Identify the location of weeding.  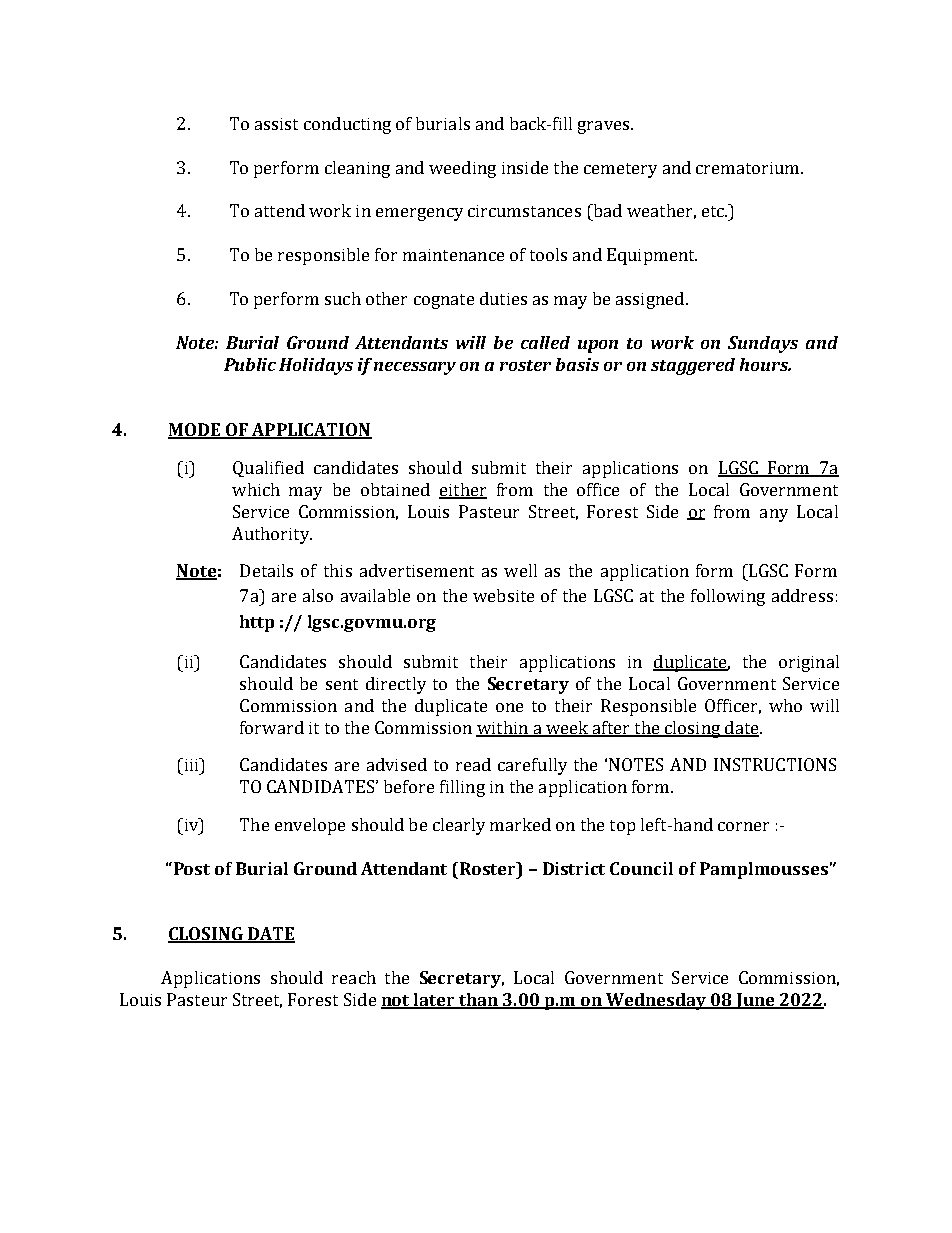
(462, 169).
